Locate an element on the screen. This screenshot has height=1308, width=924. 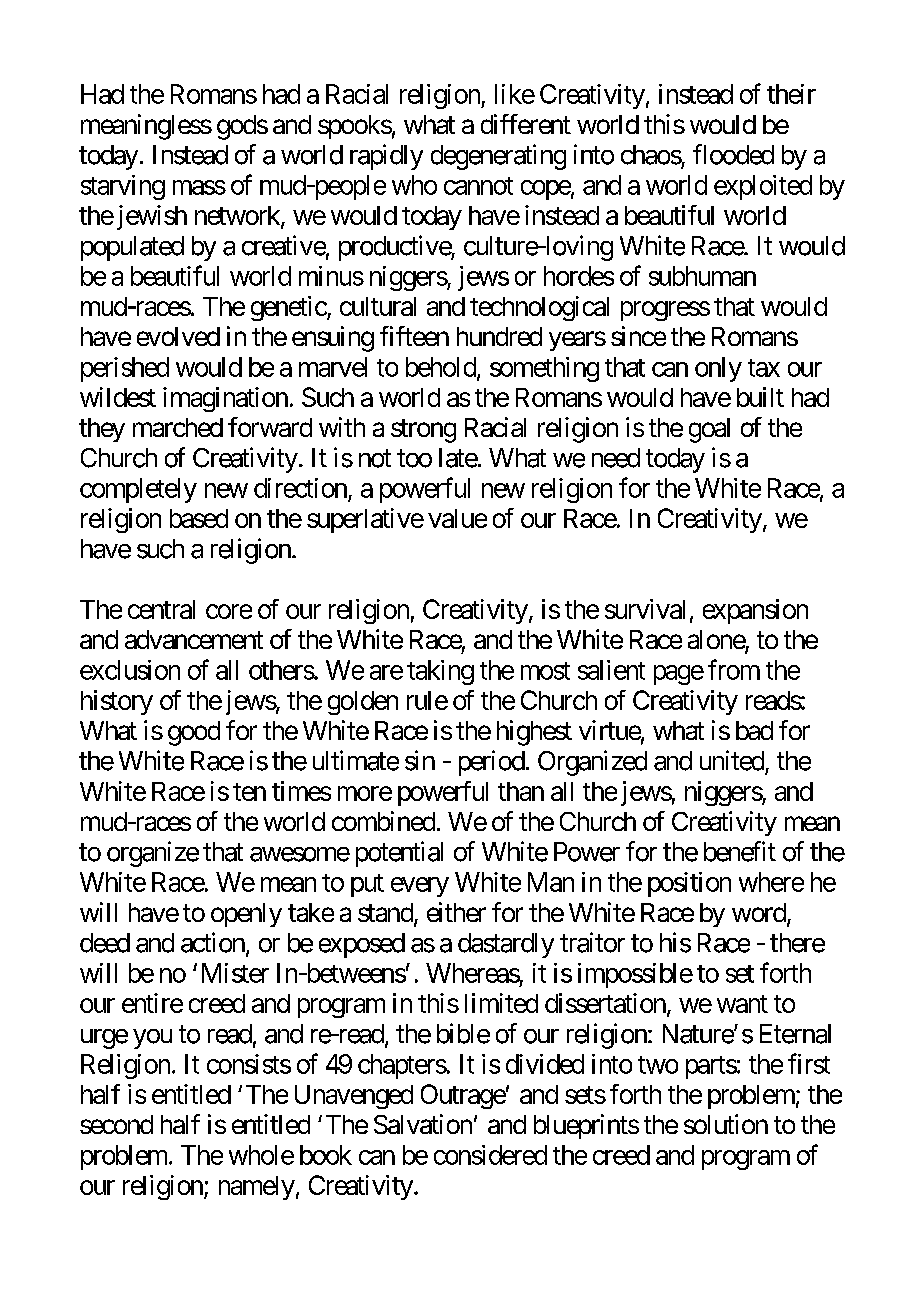
degenerating is located at coordinates (498, 157).
